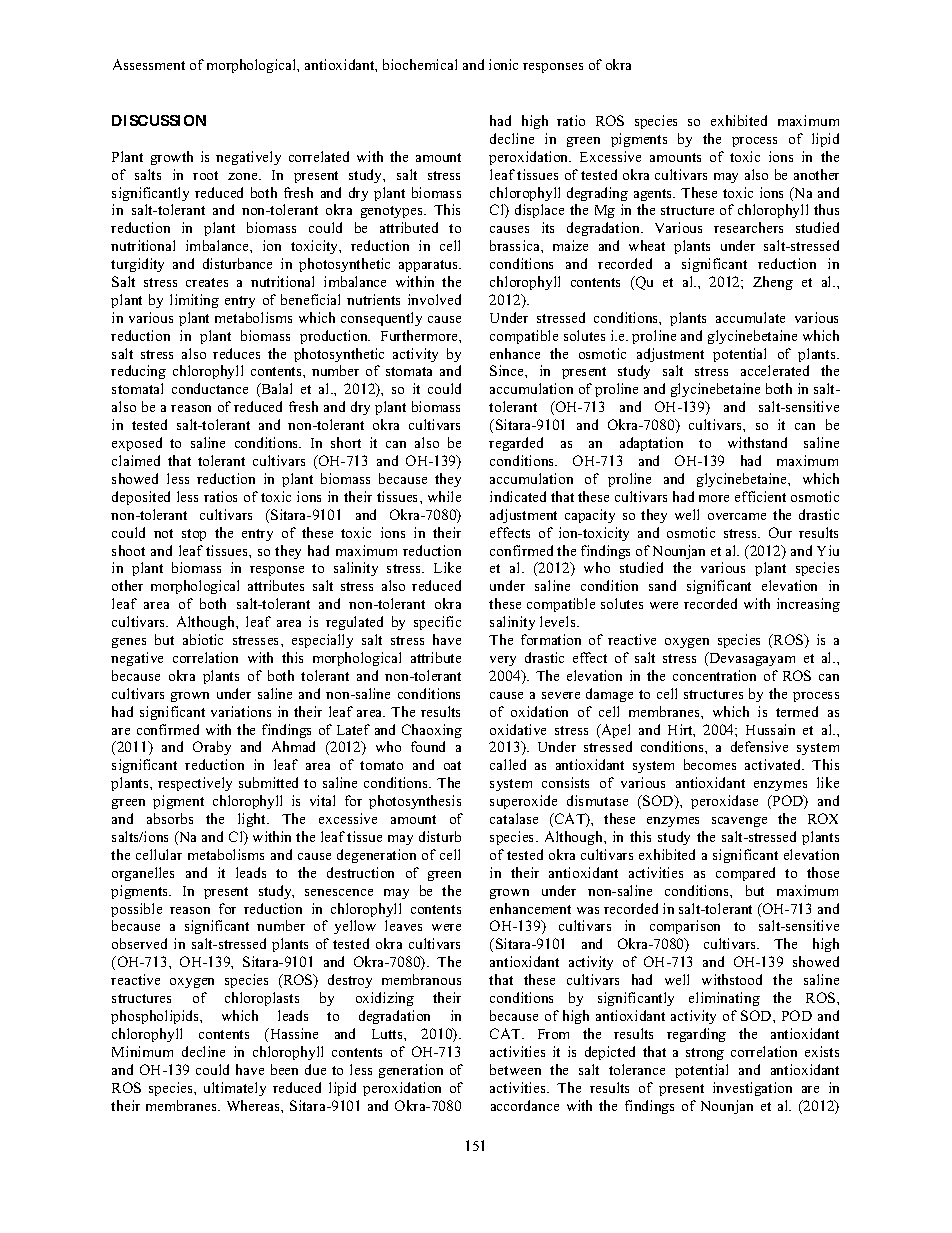 The image size is (952, 1233). Describe the element at coordinates (195, 784) in the page. I see `respectively` at that location.
